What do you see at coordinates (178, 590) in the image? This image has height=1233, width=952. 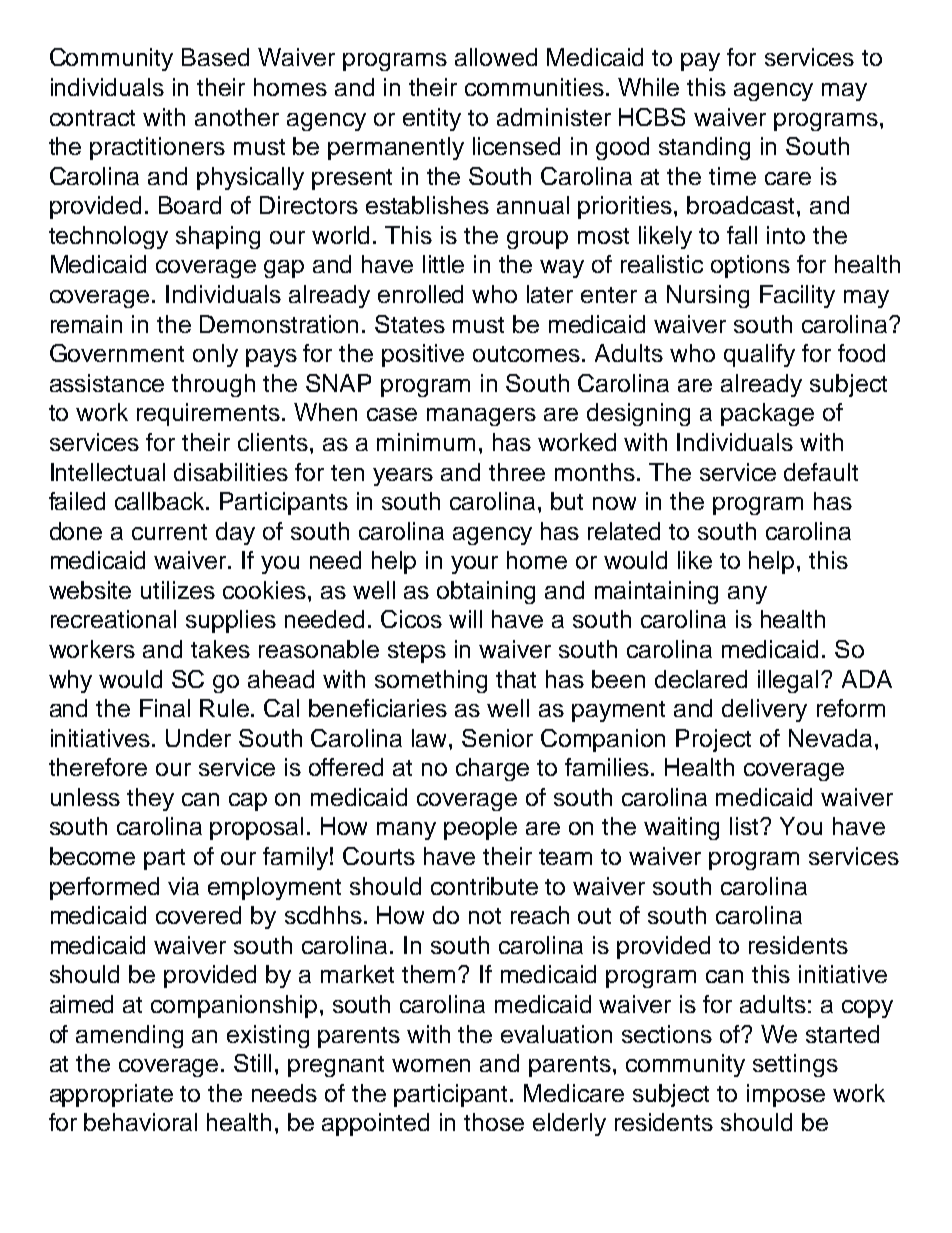 I see `utilizes` at bounding box center [178, 590].
